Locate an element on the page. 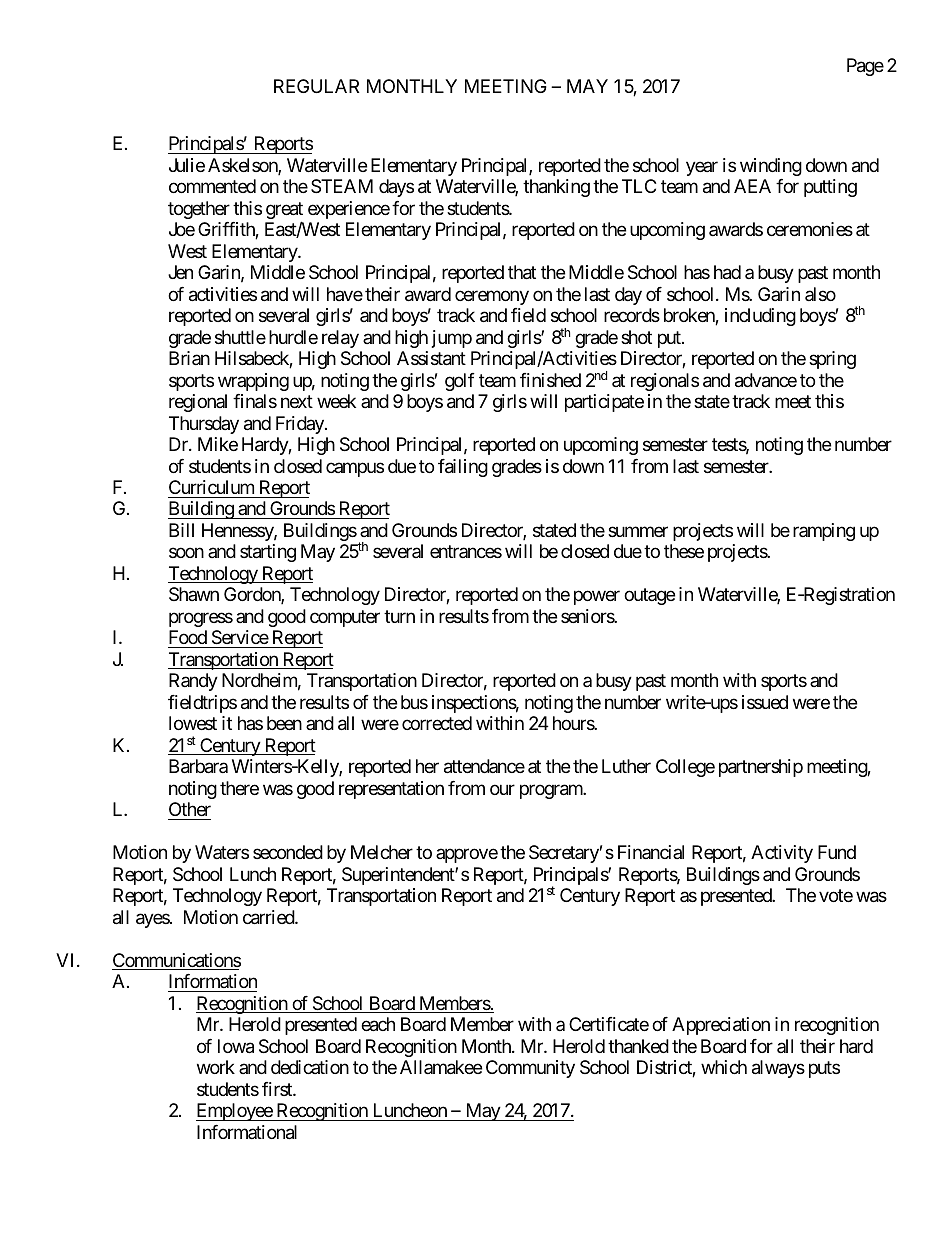  thanking is located at coordinates (556, 188).
